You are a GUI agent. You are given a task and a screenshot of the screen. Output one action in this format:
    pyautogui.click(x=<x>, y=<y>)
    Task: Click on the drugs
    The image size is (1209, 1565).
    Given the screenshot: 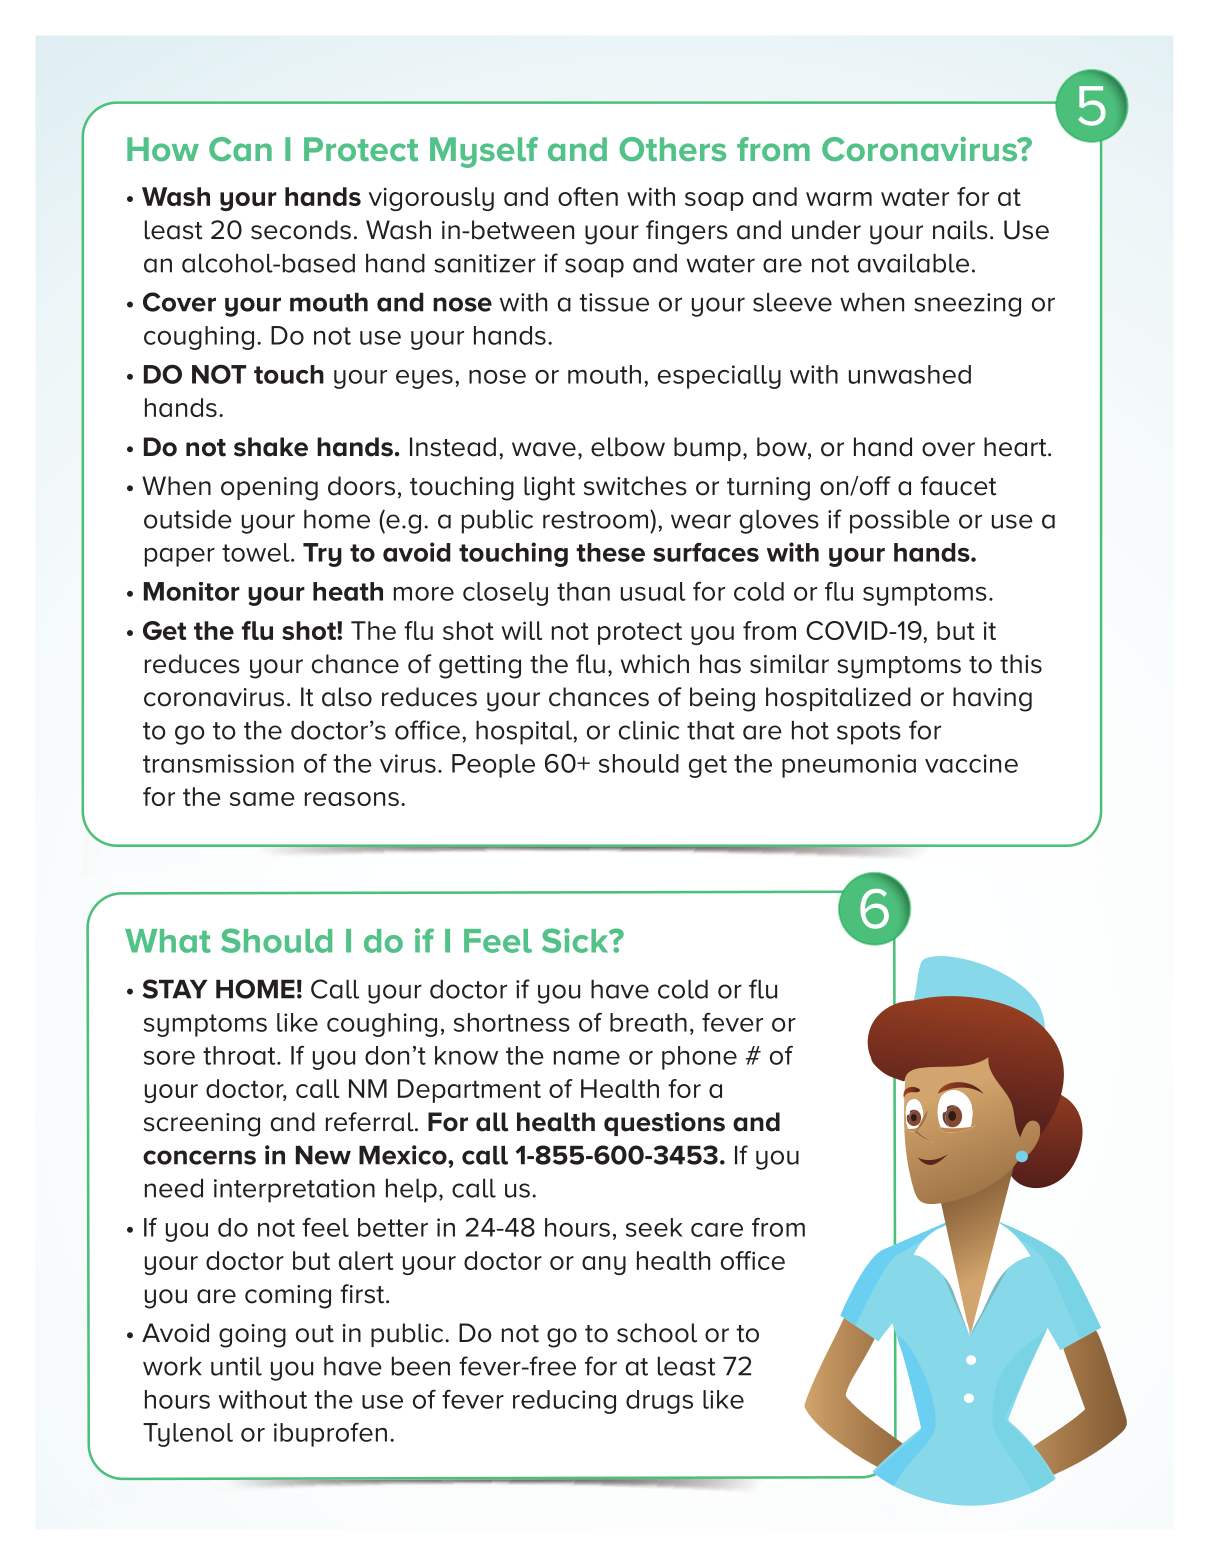 What is the action you would take?
    pyautogui.click(x=659, y=1402)
